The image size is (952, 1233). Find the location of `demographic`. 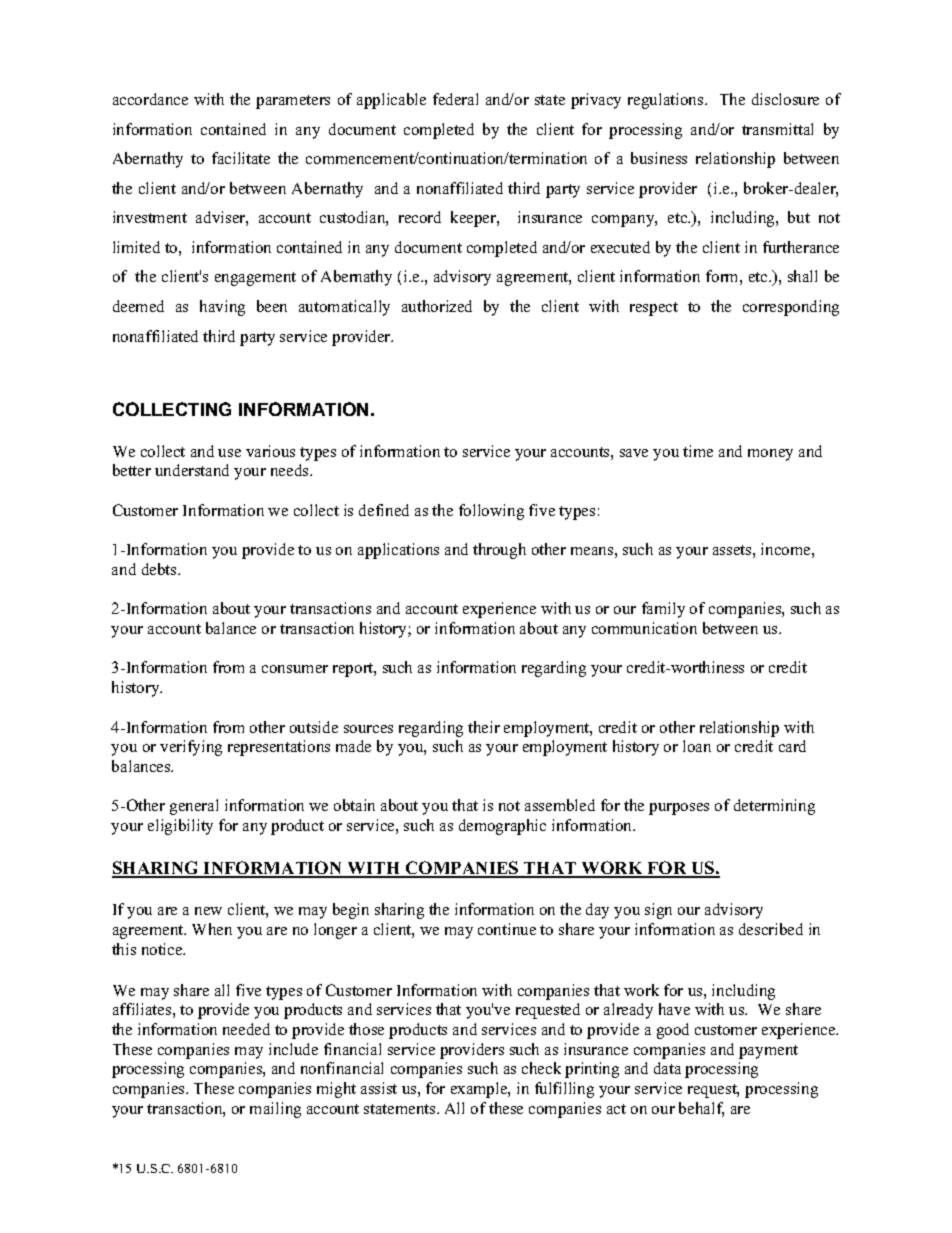

demographic is located at coordinates (502, 827).
